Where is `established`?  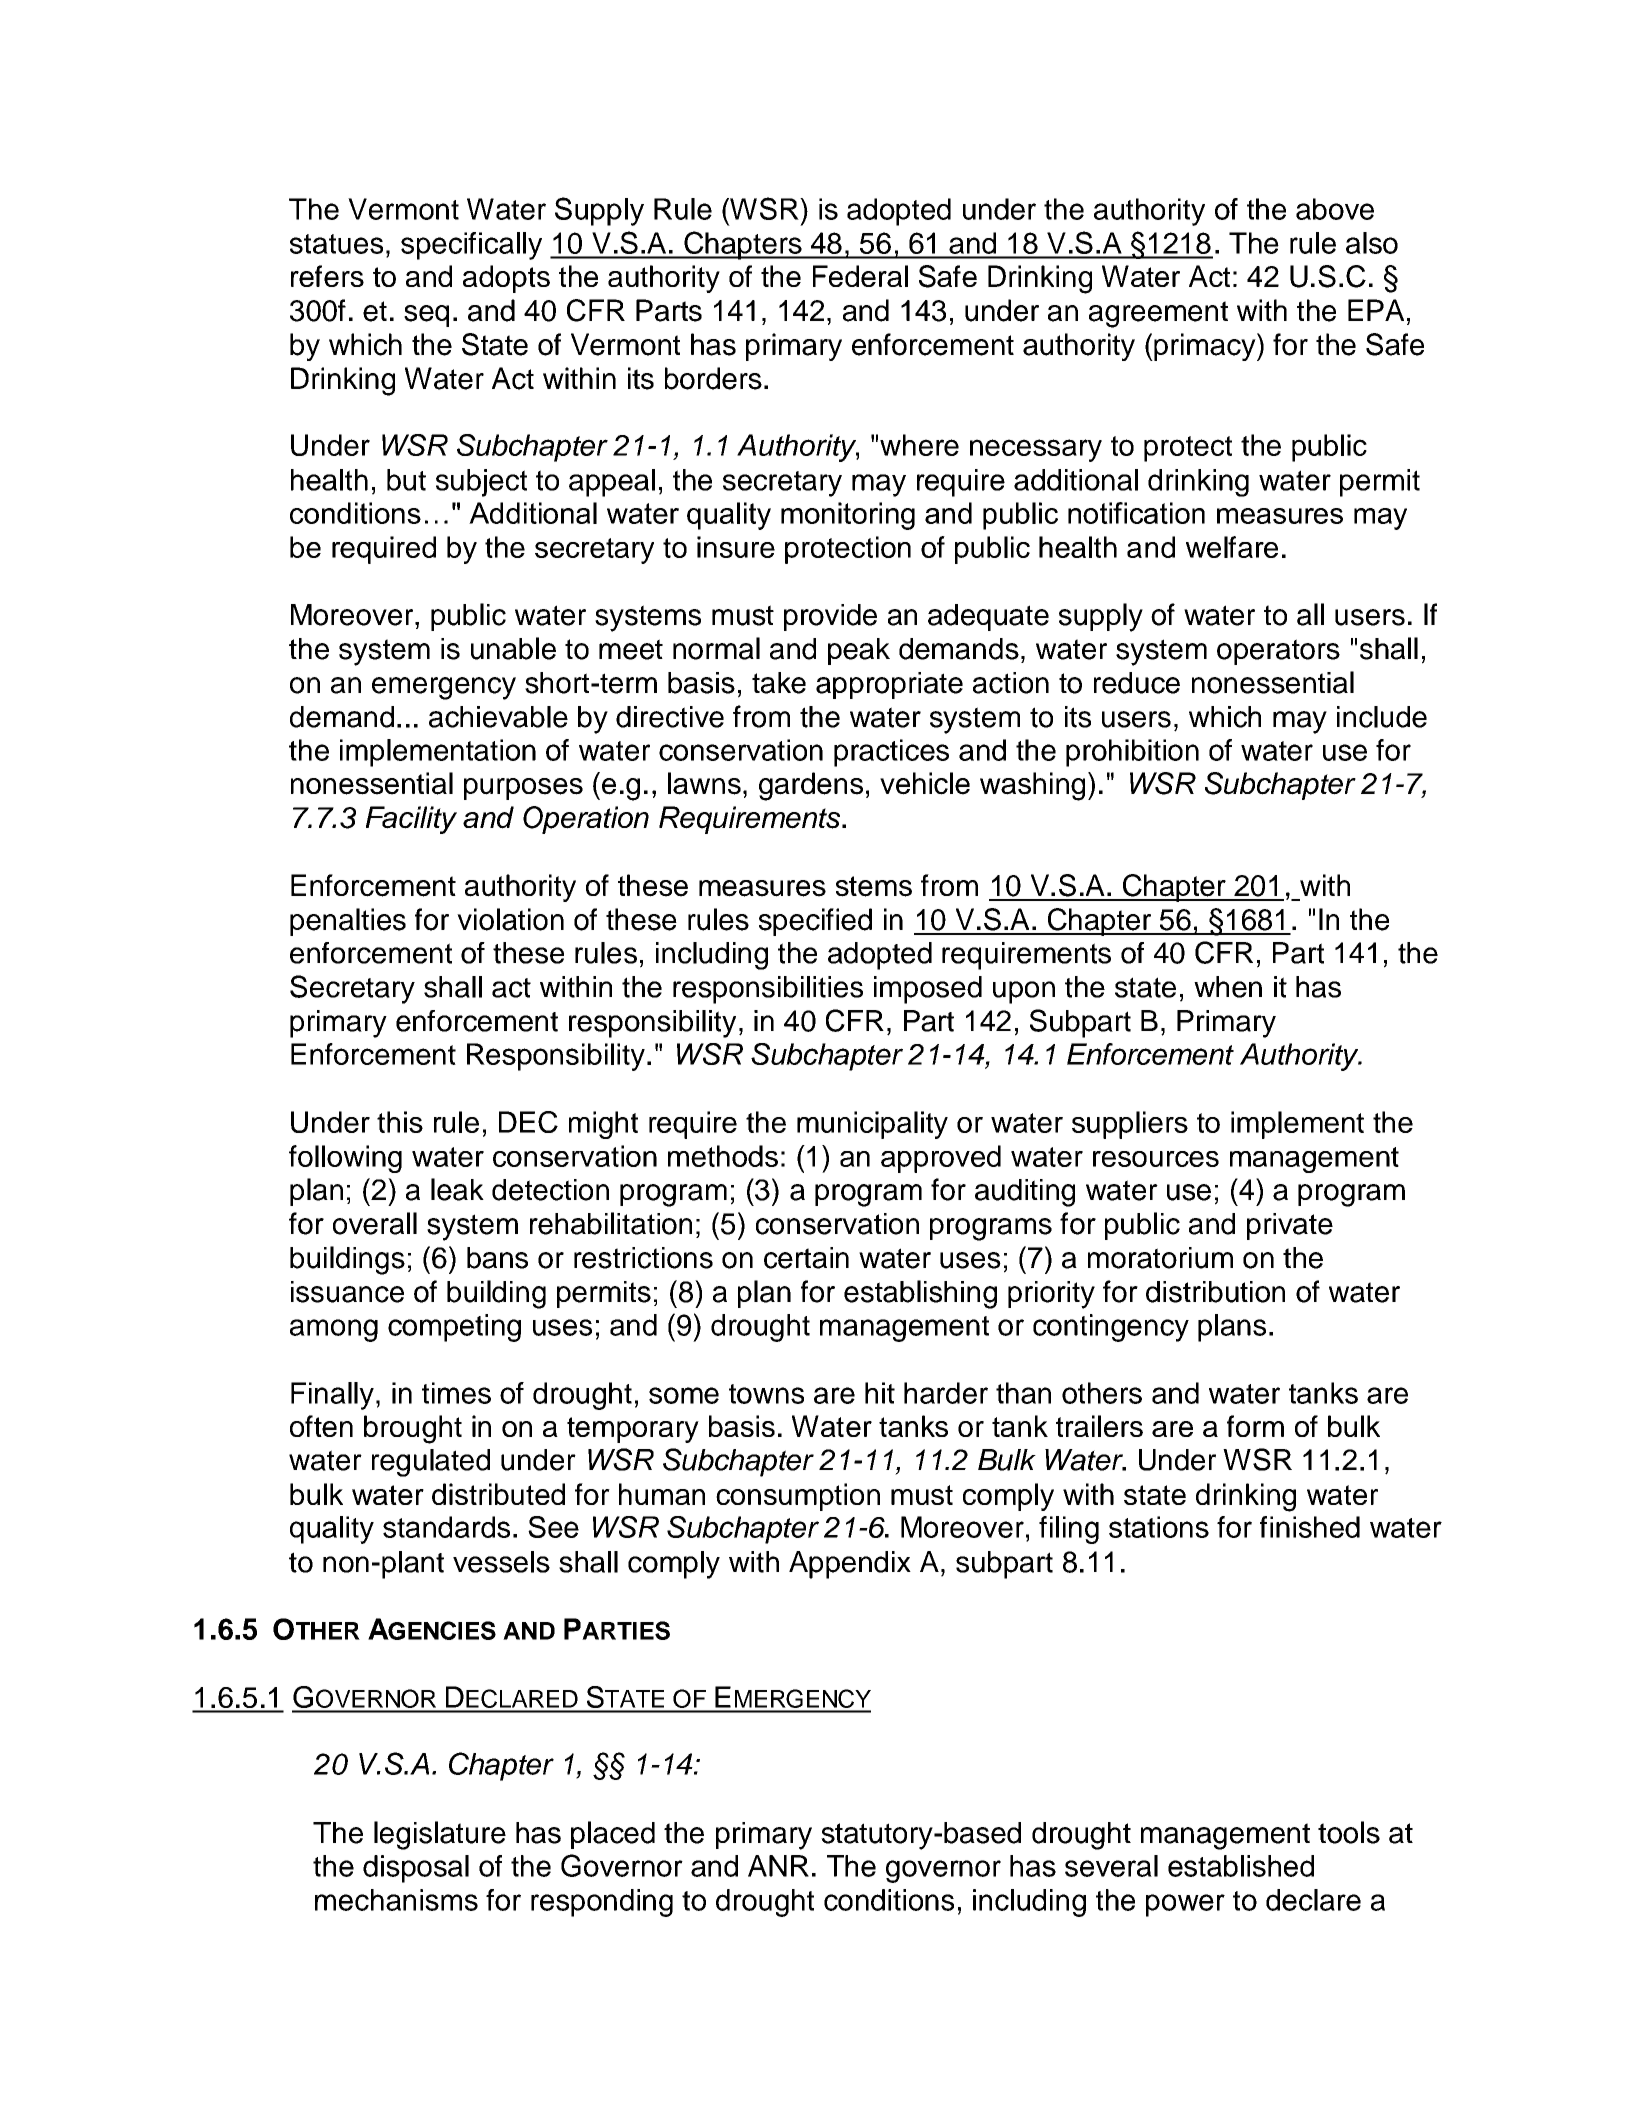
established is located at coordinates (1241, 1866).
